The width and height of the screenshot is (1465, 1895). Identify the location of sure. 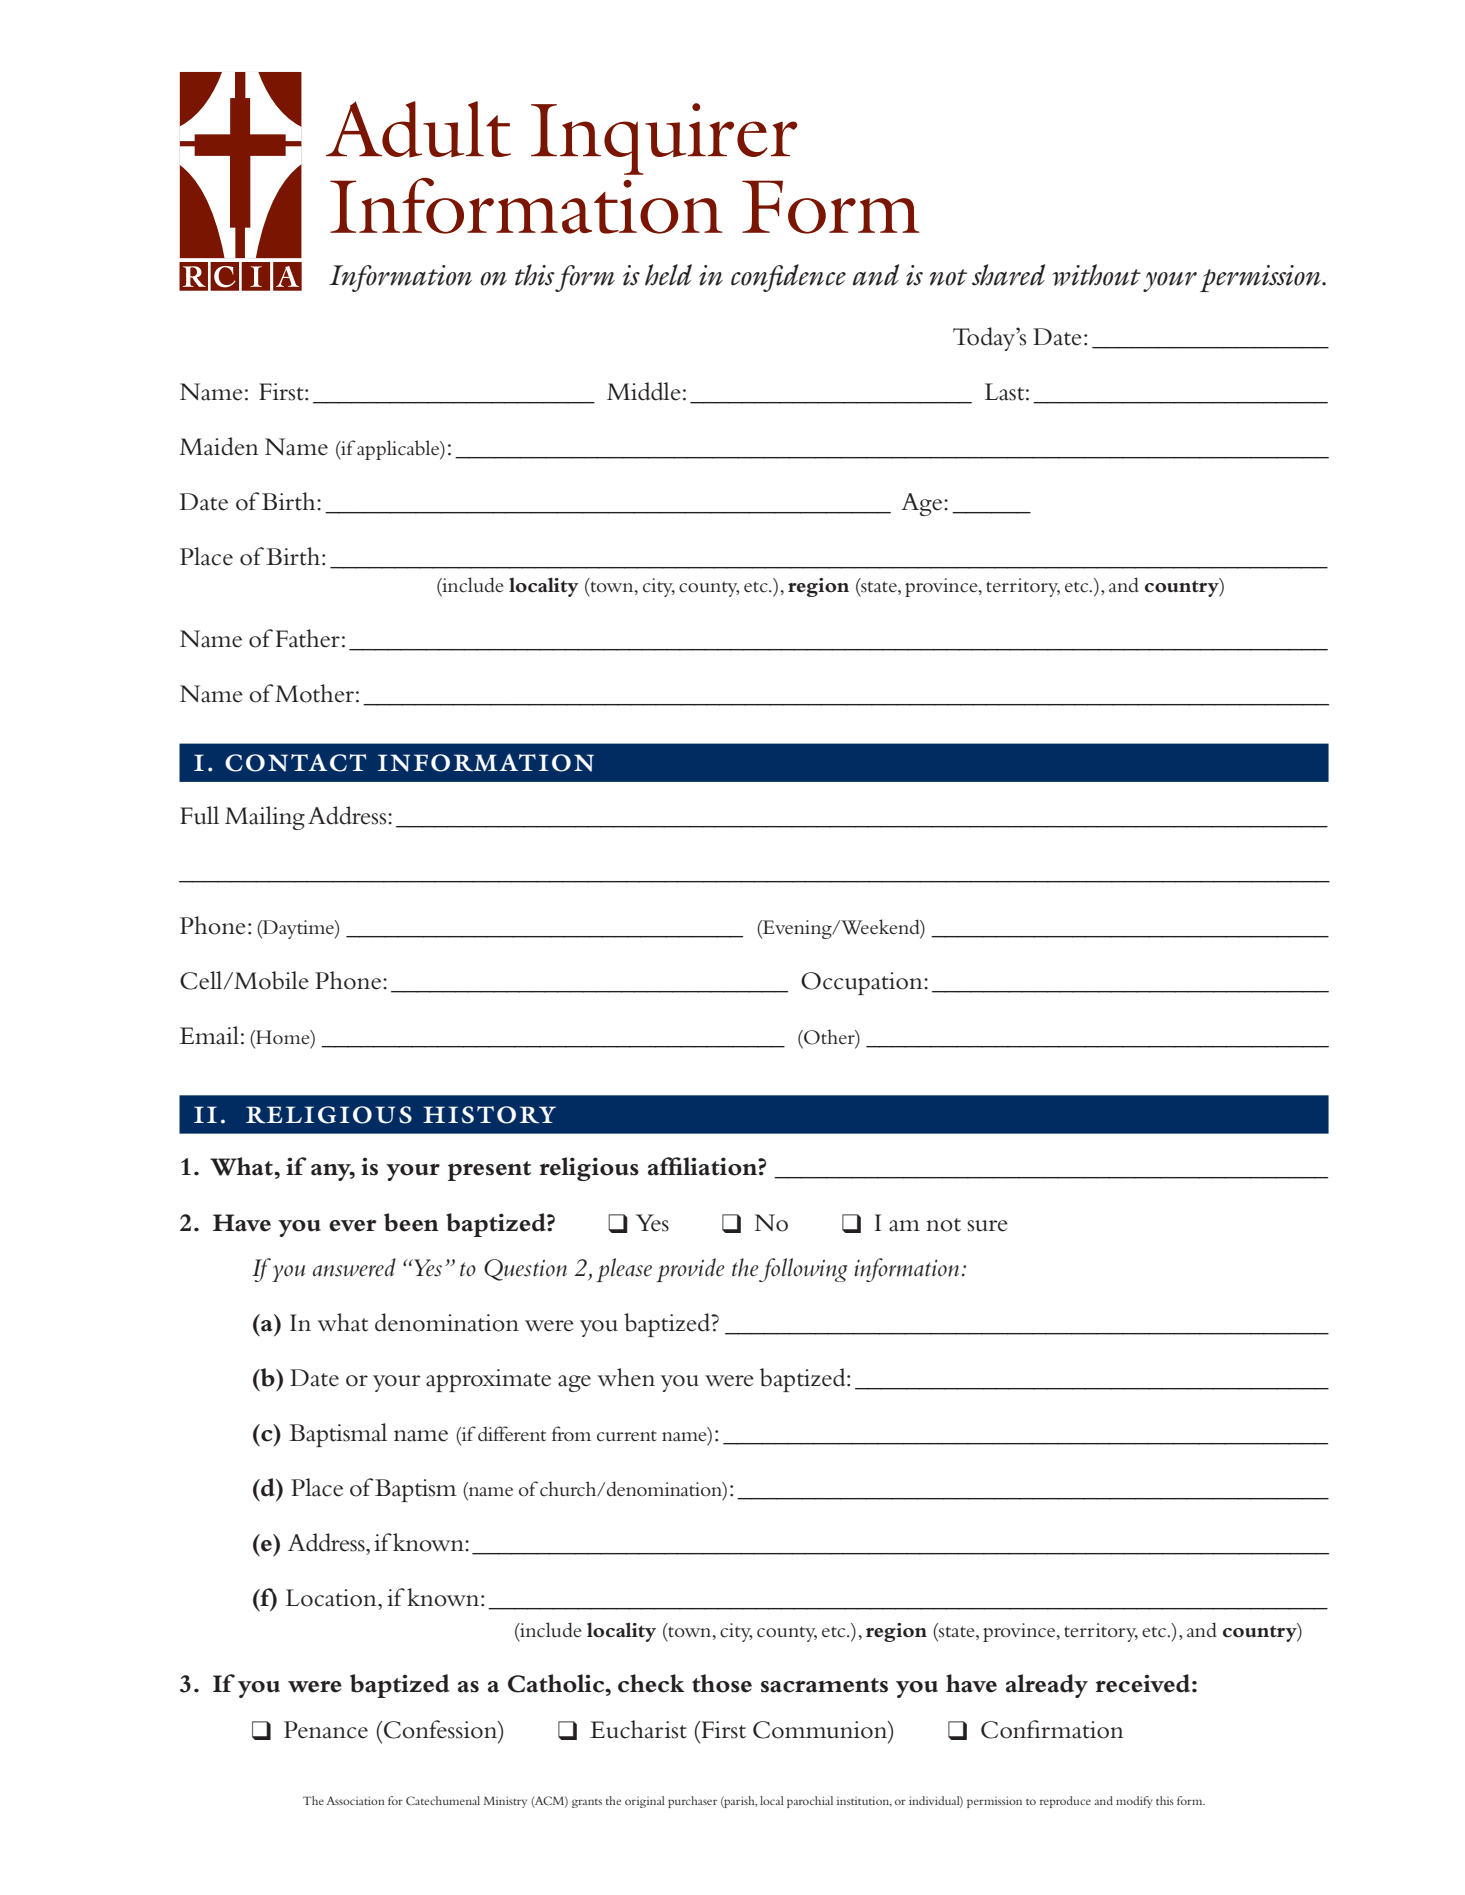
(987, 1226).
